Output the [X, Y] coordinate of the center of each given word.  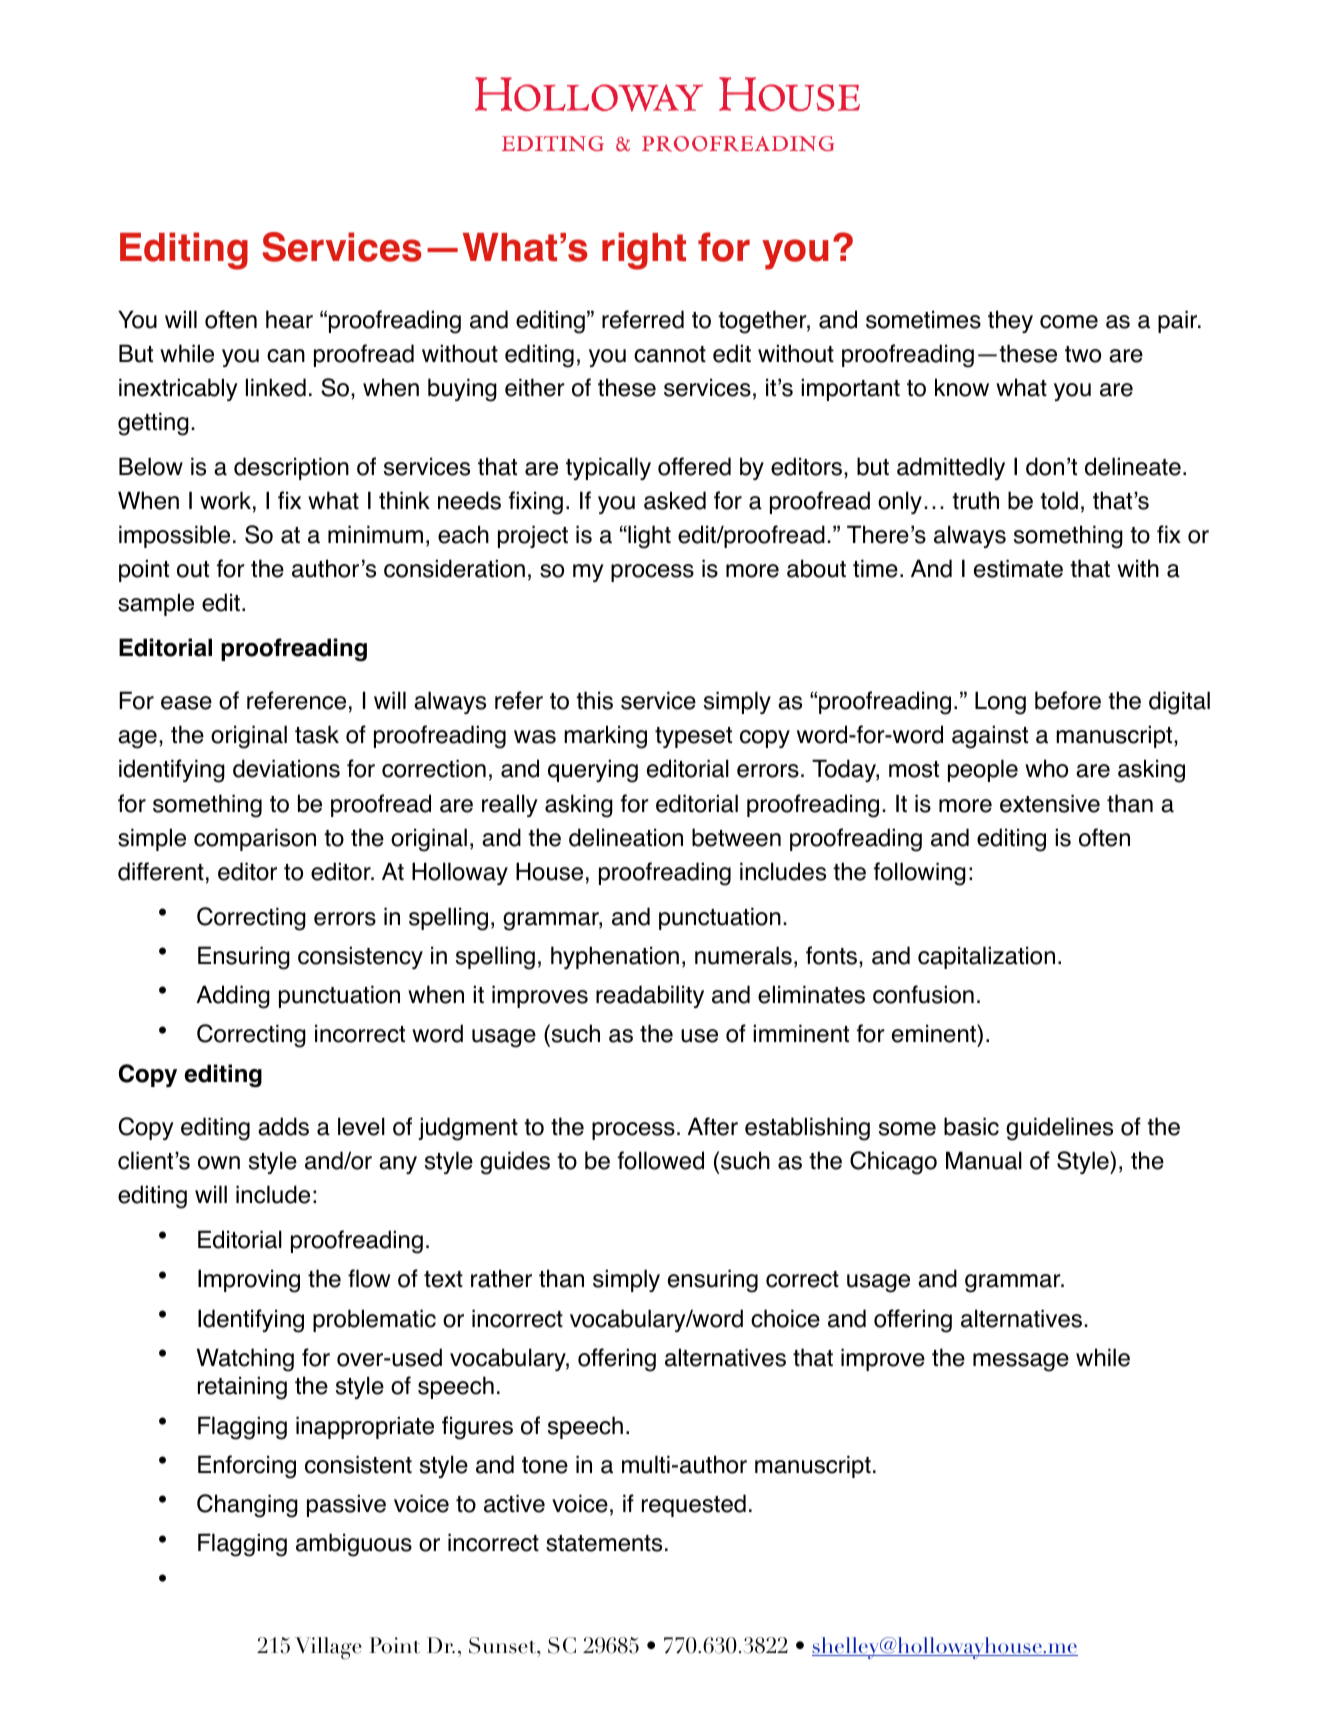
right [644, 251]
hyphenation [615, 957]
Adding [233, 997]
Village [328, 1648]
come [1069, 322]
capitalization [986, 957]
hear [289, 319]
